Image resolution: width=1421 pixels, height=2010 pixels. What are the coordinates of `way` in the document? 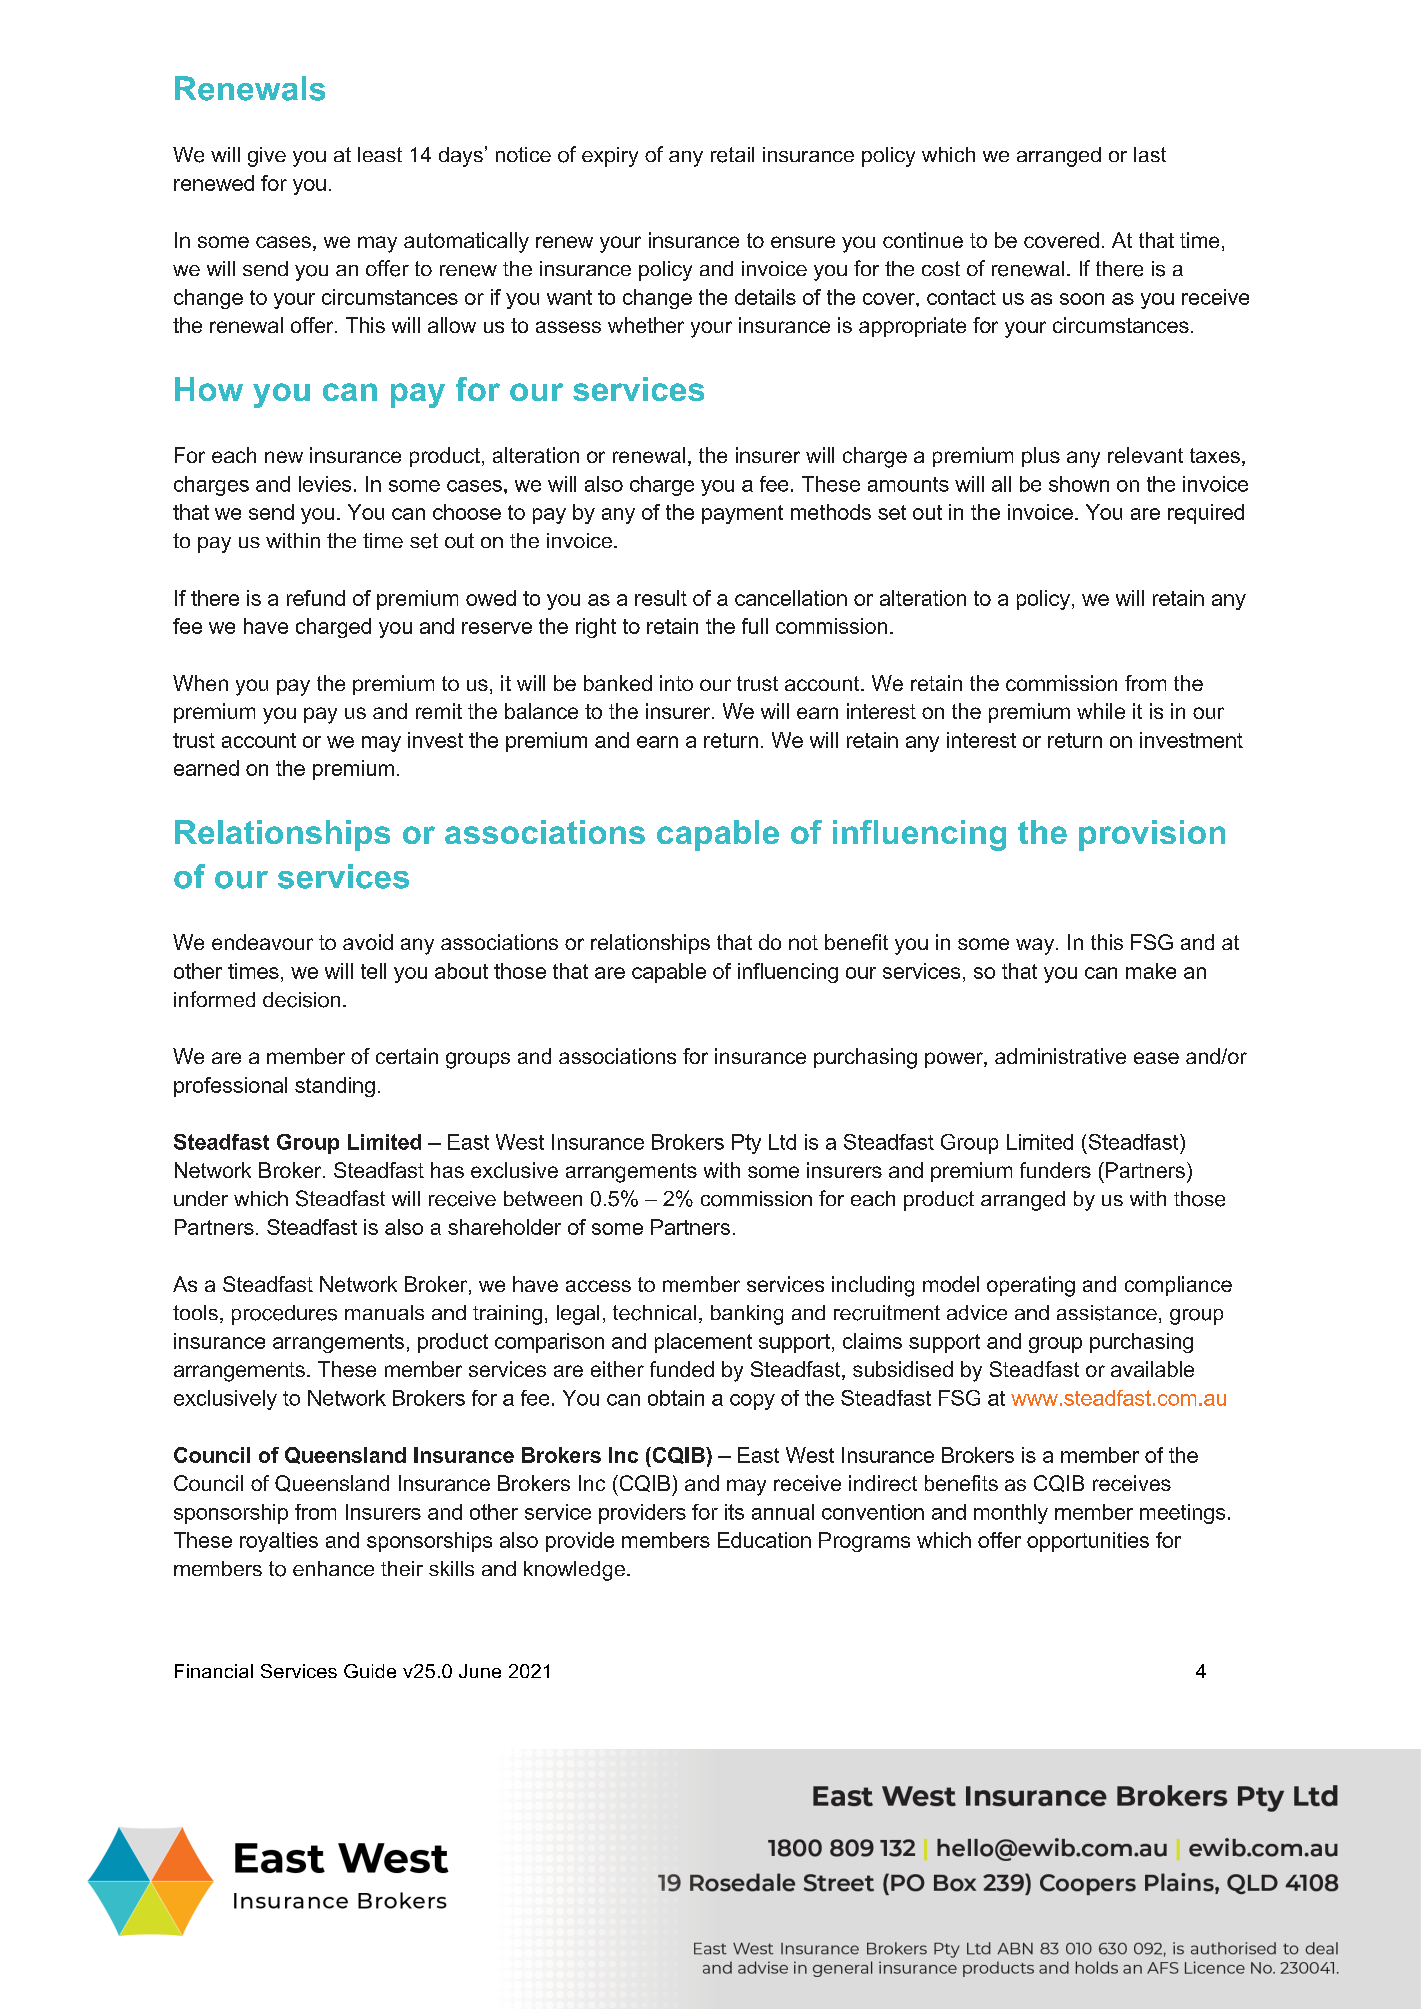 It's located at (1036, 946).
